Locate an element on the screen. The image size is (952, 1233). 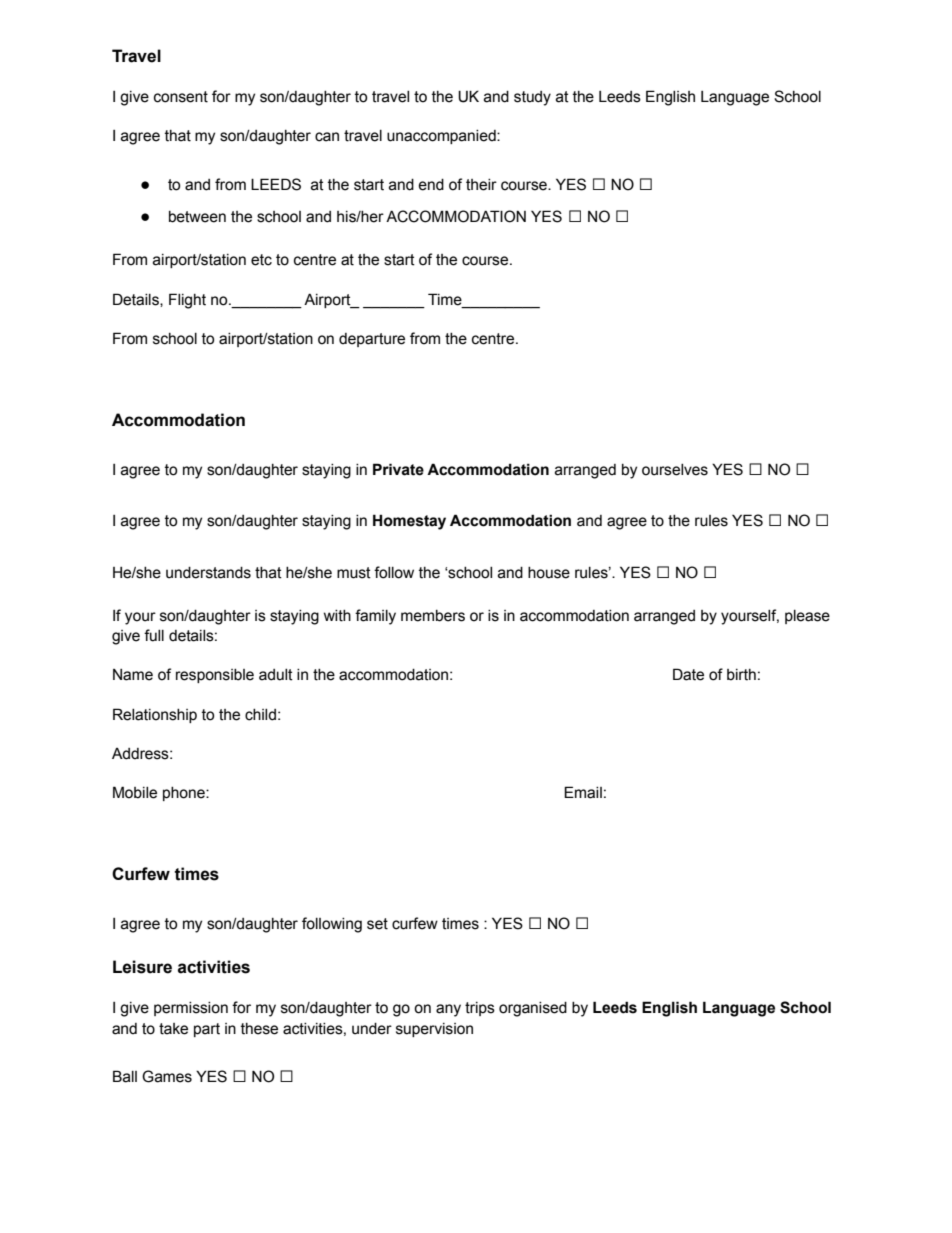
unaccompanied is located at coordinates (442, 137).
